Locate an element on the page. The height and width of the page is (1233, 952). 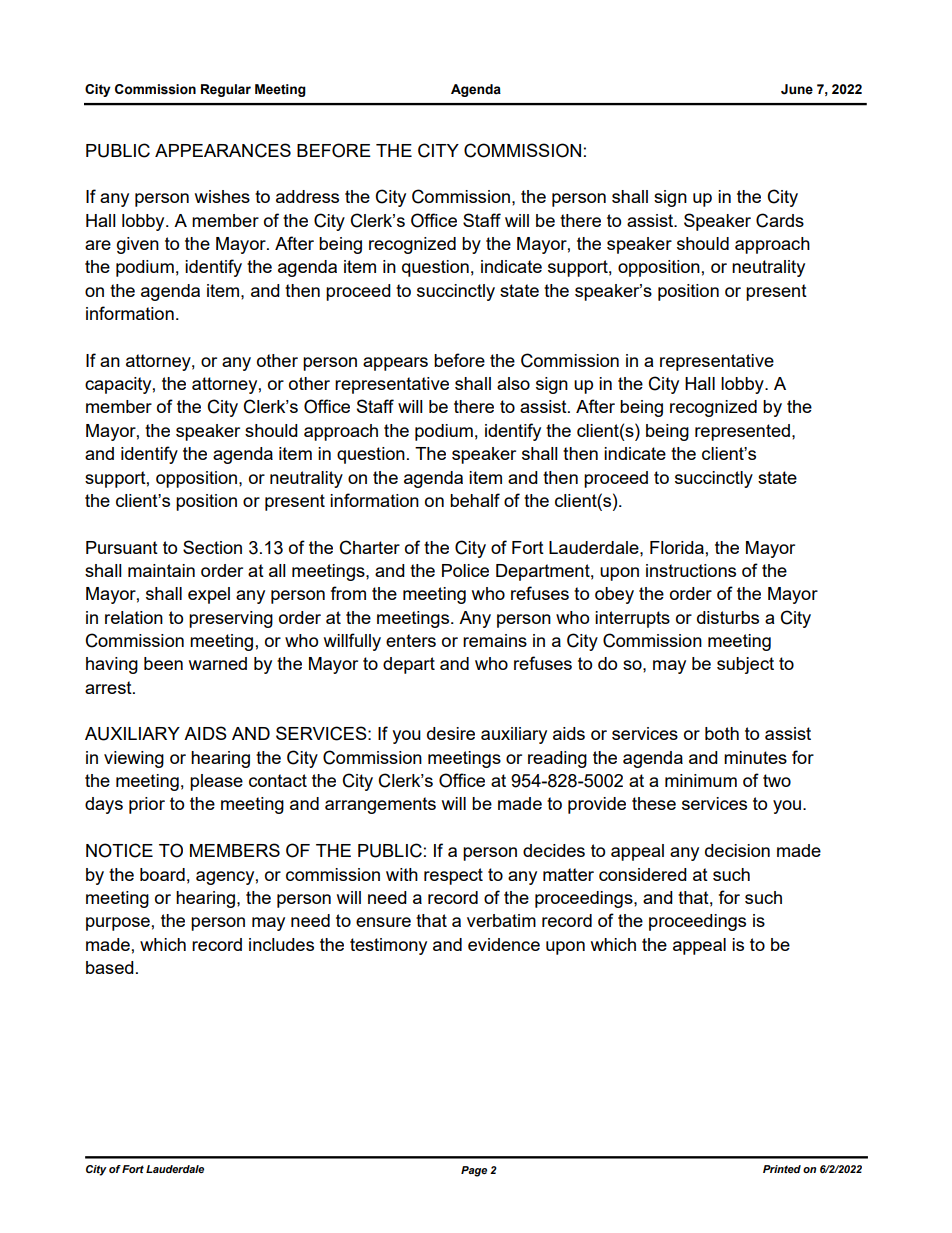
APPEARANCES is located at coordinates (223, 150).
